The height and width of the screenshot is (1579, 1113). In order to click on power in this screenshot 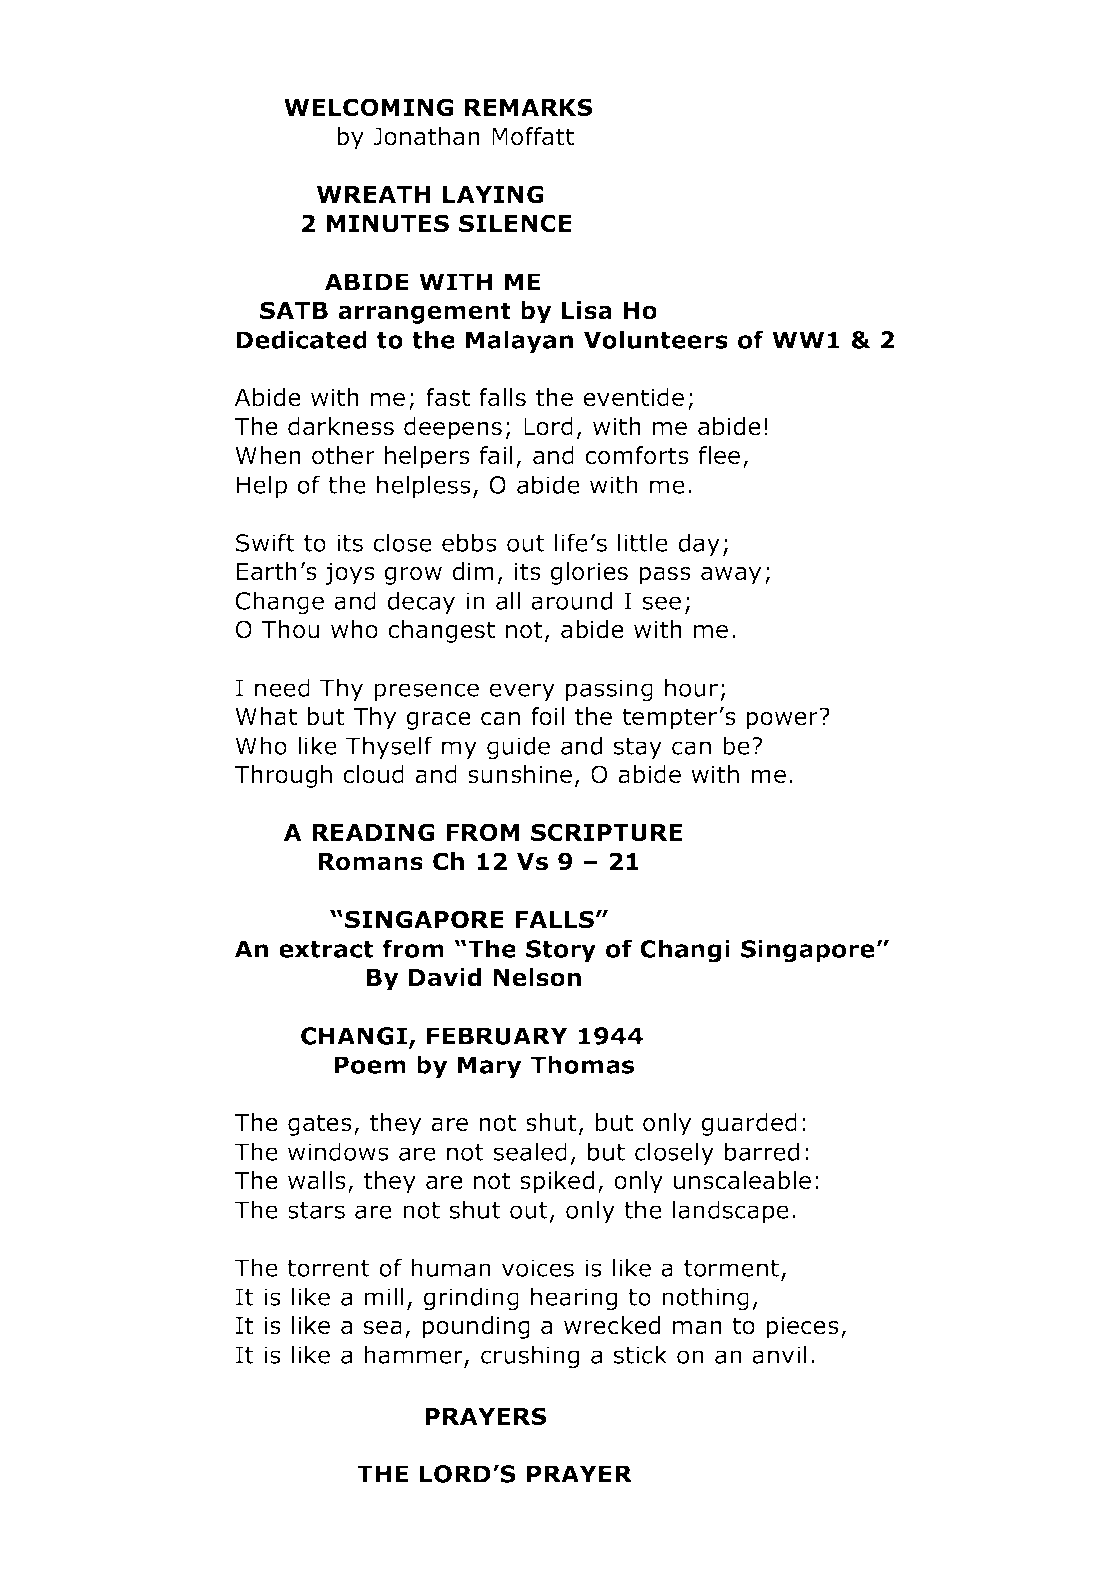, I will do `click(783, 720)`.
